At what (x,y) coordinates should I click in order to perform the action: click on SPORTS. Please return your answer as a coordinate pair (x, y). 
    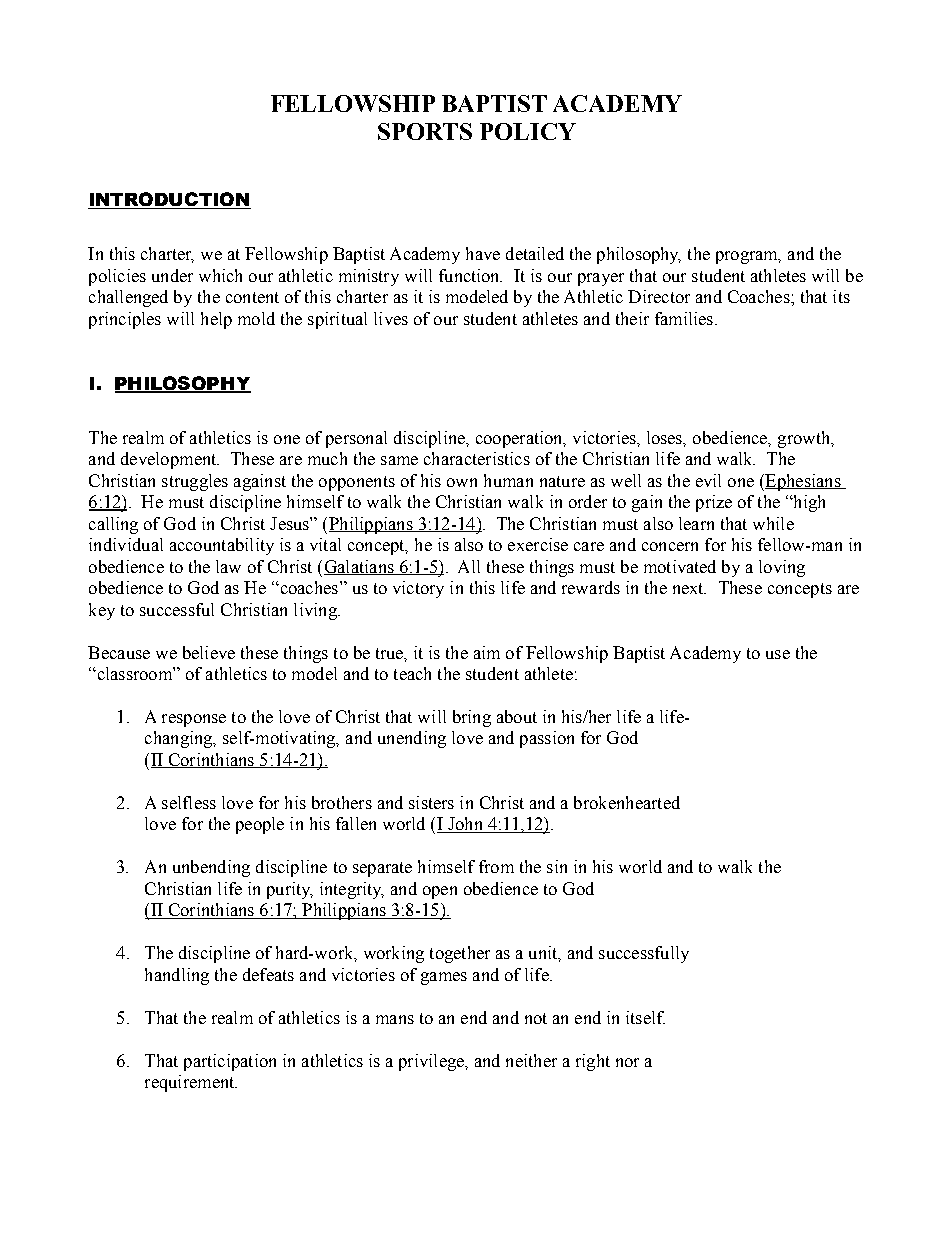
    Looking at the image, I should click on (425, 131).
